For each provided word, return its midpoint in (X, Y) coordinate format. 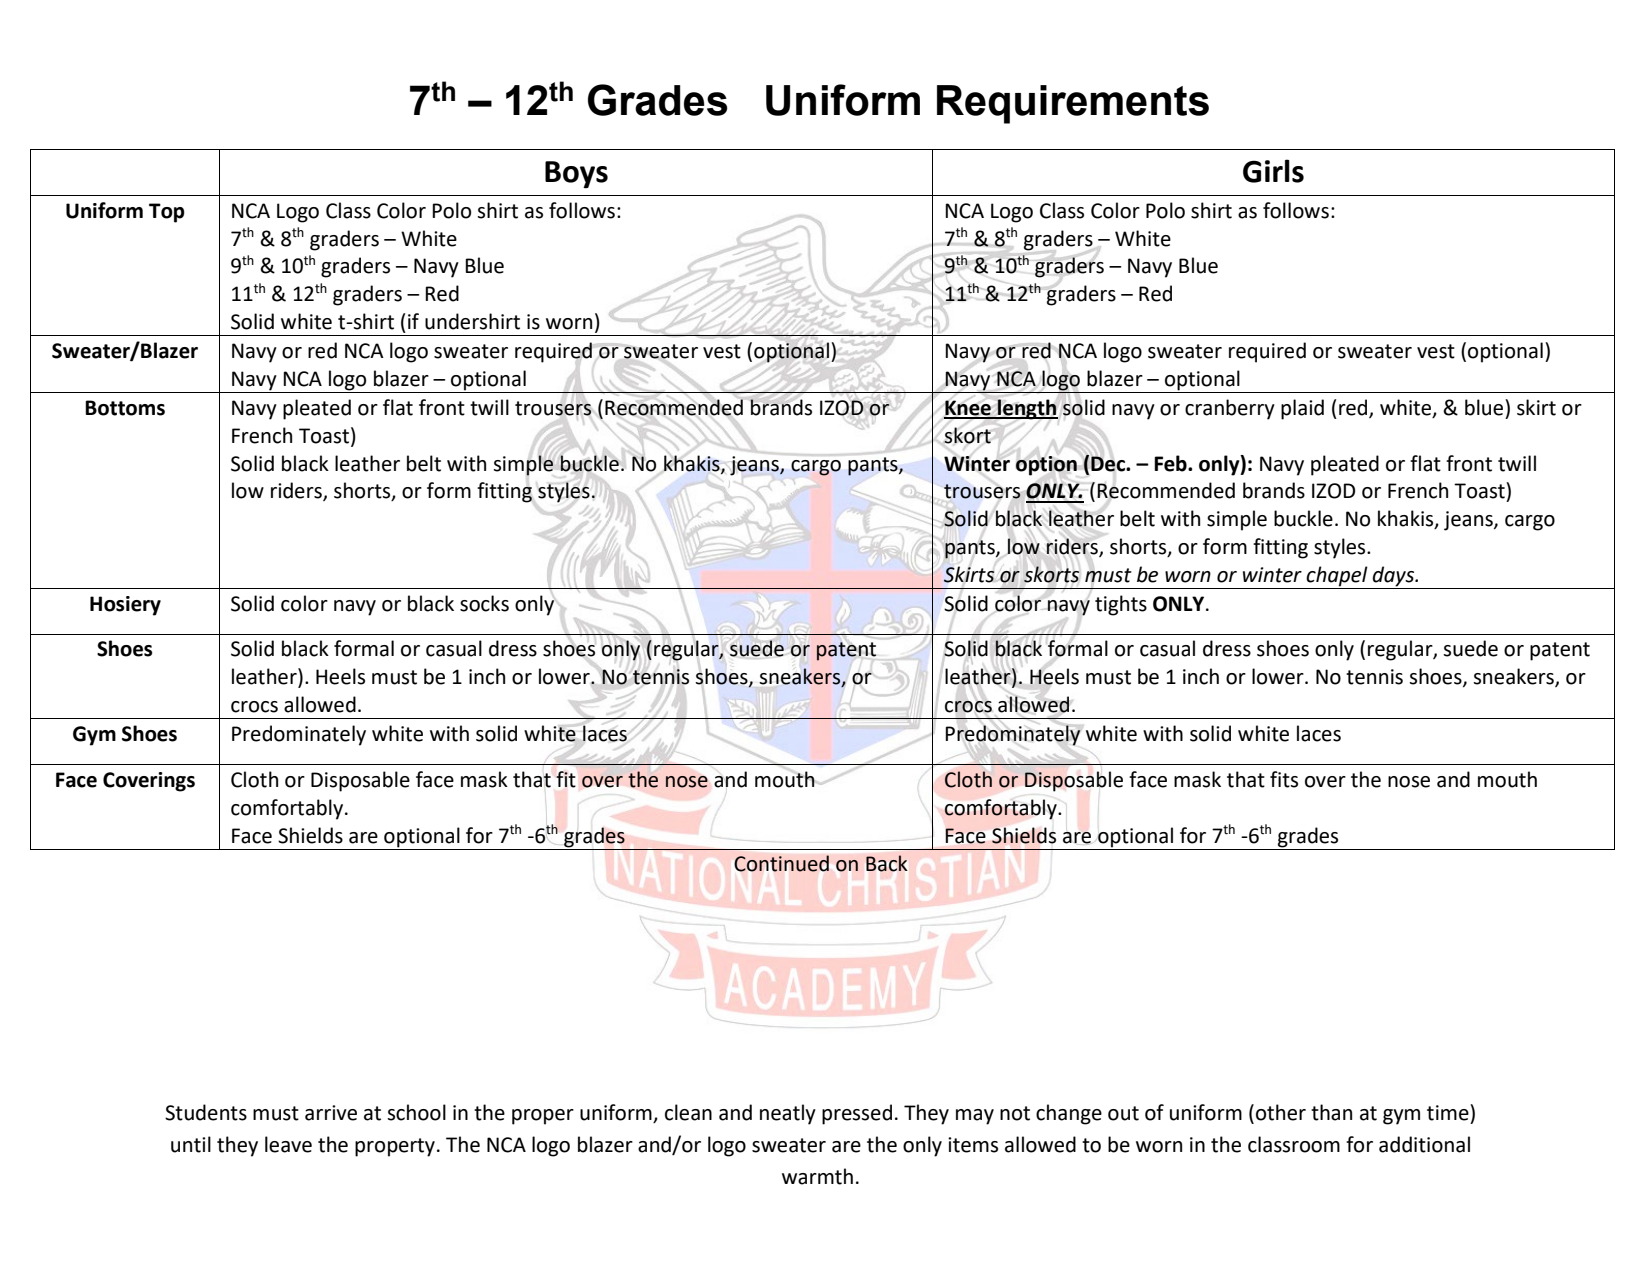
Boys (576, 175)
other (1281, 1112)
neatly (788, 1114)
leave (288, 1144)
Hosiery (125, 606)
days (1394, 576)
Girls (1273, 171)
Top (167, 213)
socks (484, 603)
